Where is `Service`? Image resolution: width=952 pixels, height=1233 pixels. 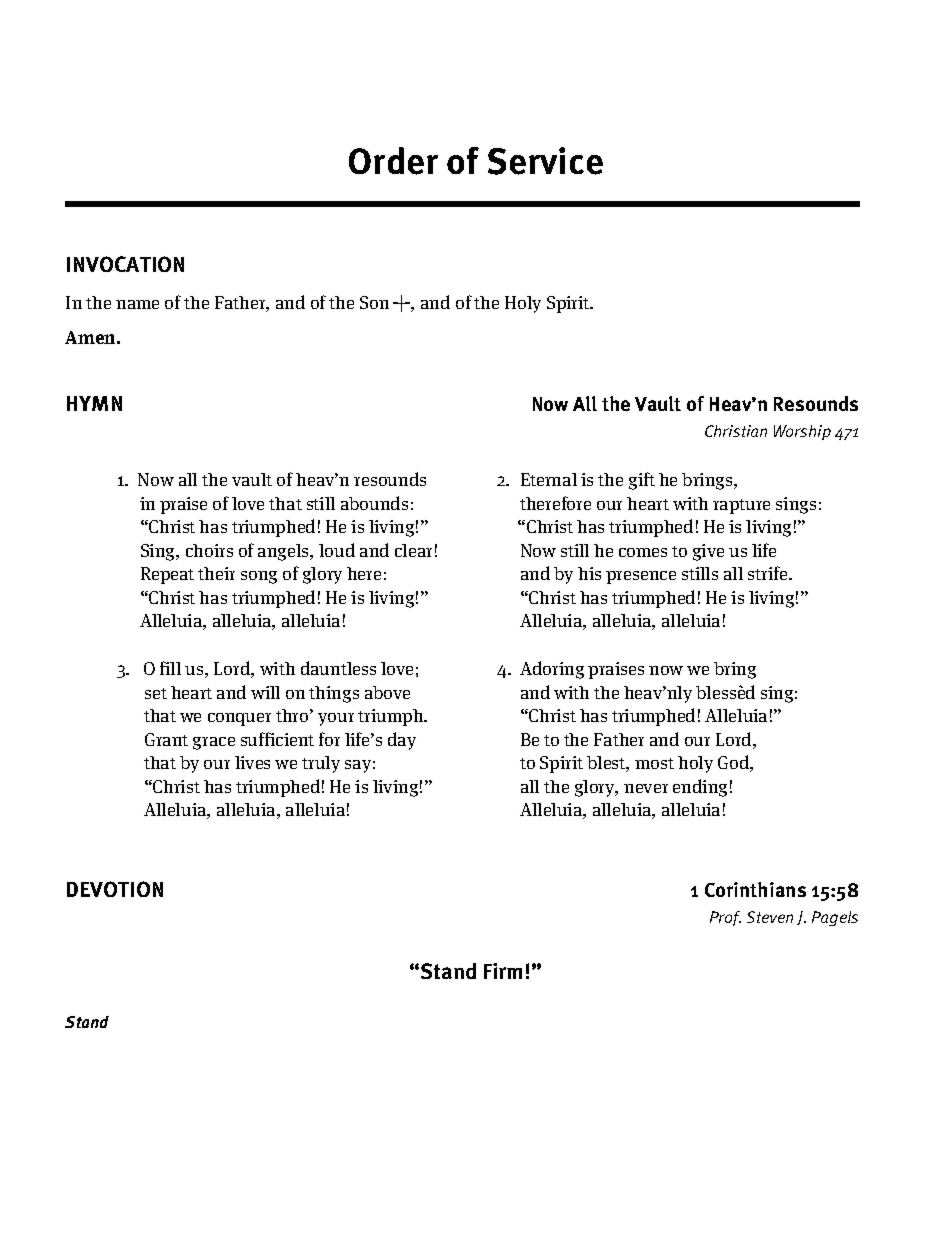
Service is located at coordinates (545, 161).
